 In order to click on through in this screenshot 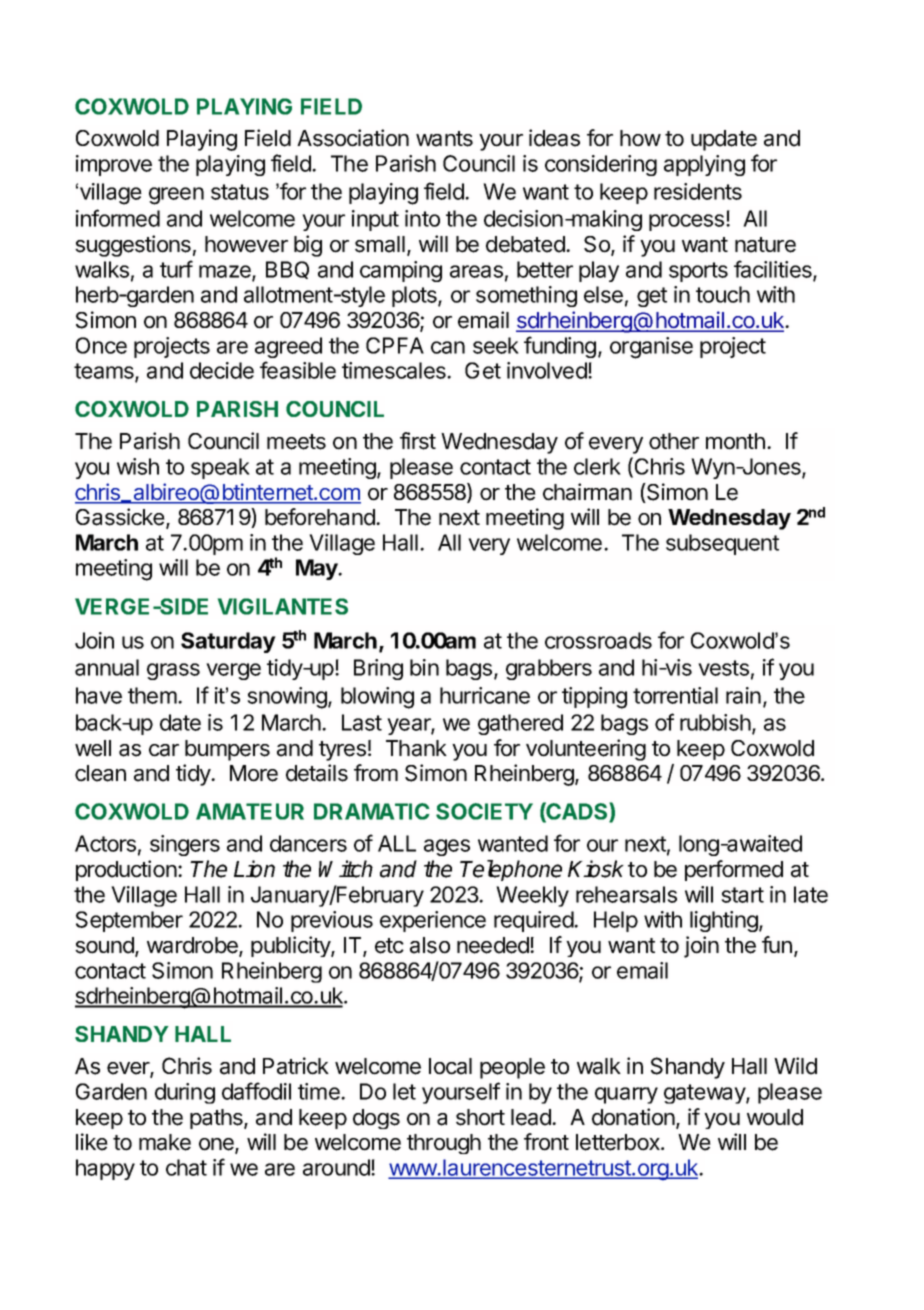, I will do `click(444, 1144)`.
